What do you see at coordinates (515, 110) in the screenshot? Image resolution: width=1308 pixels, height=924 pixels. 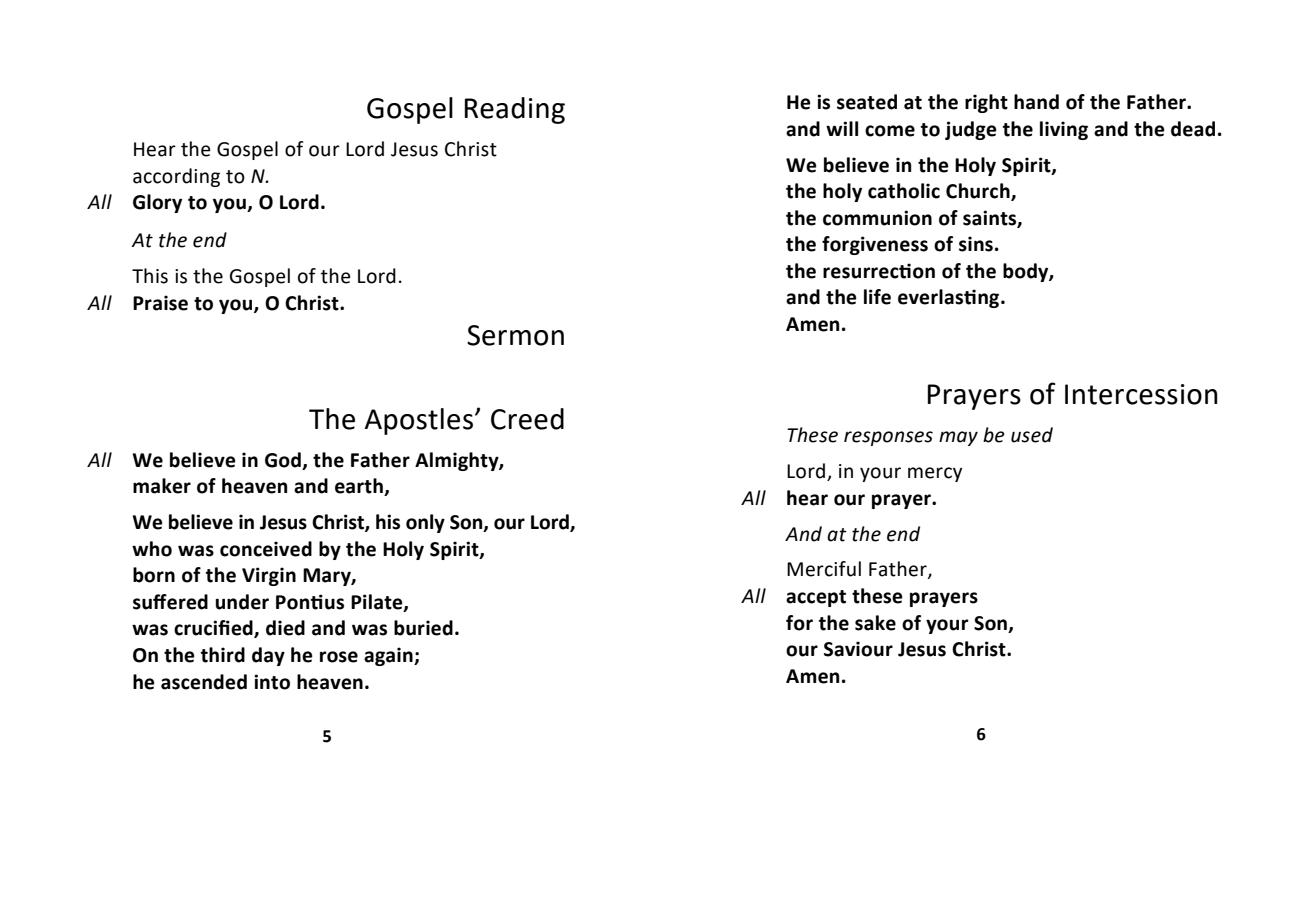 I see `Reading` at bounding box center [515, 110].
